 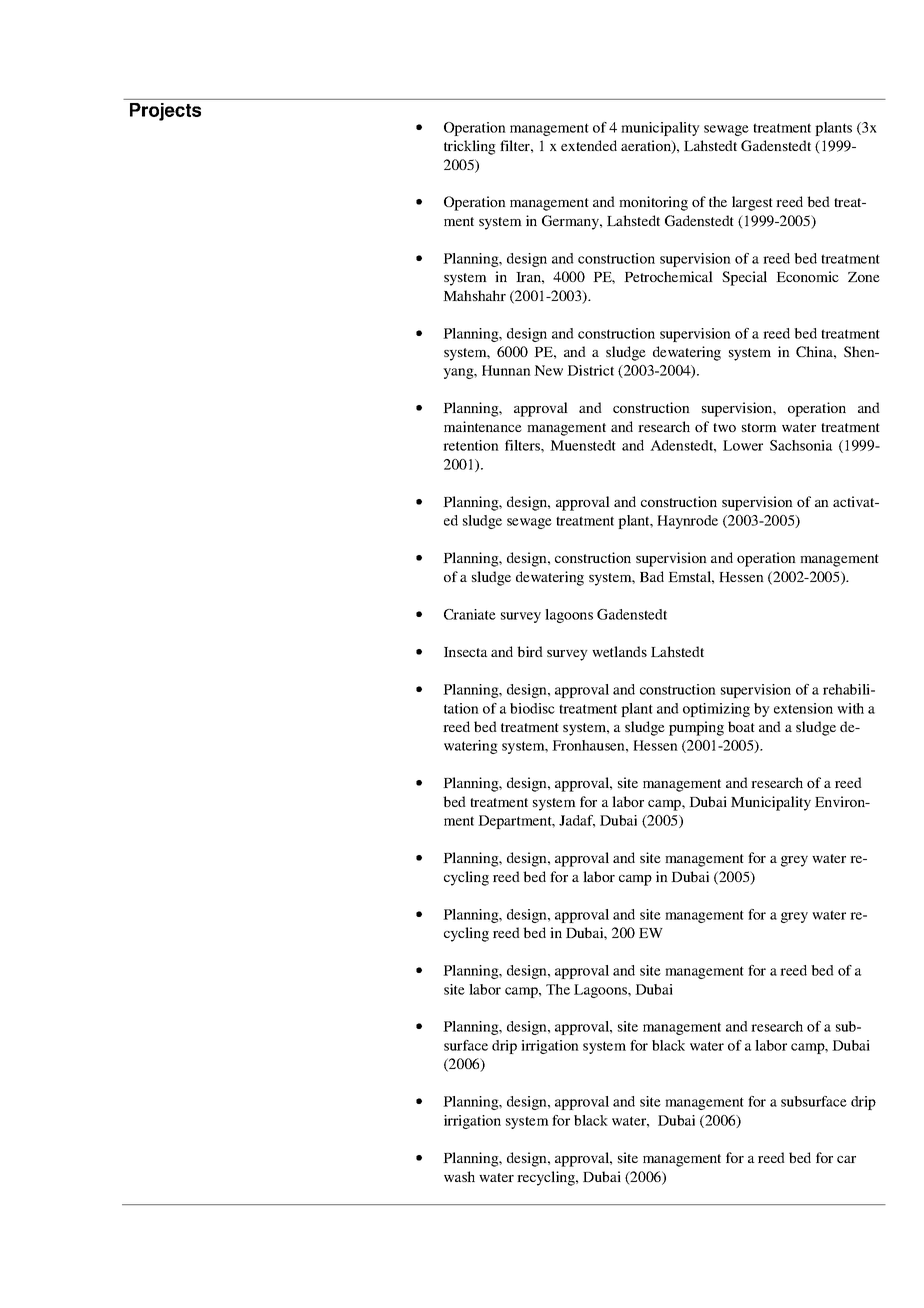 What do you see at coordinates (165, 112) in the screenshot?
I see `Projects` at bounding box center [165, 112].
